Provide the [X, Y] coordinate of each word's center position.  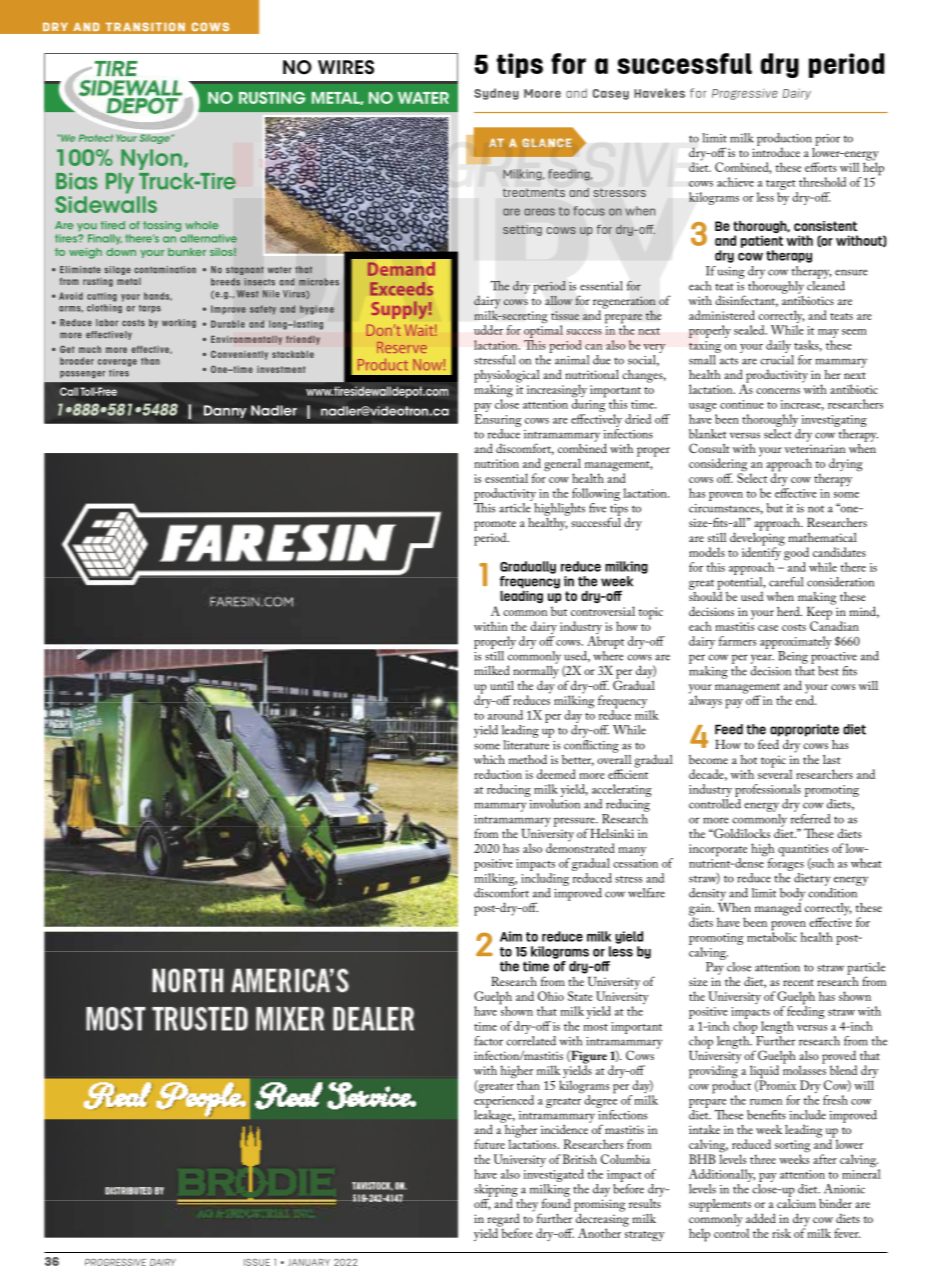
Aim [511, 936]
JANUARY [309, 1262]
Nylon [151, 159]
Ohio [551, 996]
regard [504, 1221]
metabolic [772, 936]
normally [536, 672]
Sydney [496, 94]
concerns [778, 391]
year [762, 659]
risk [781, 1233]
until [502, 685]
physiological [507, 377]
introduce [776, 151]
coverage [117, 363]
